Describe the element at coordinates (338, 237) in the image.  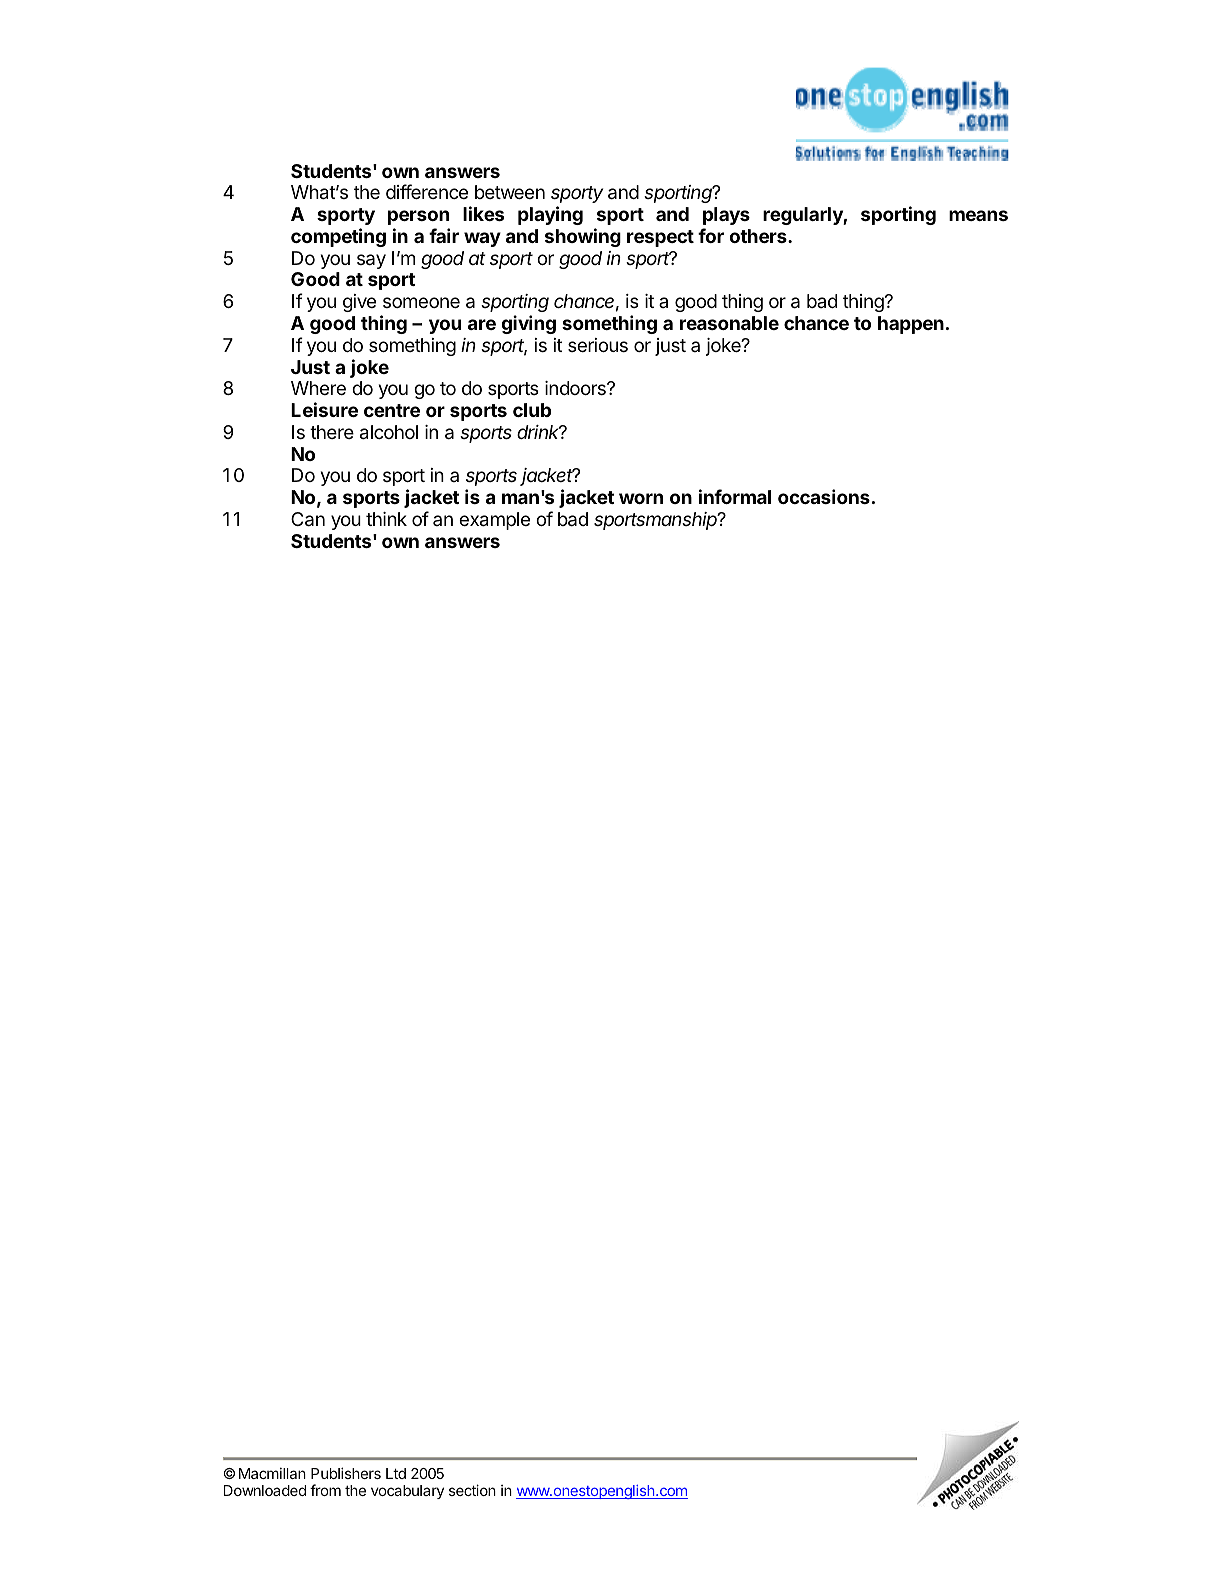
I see `competing` at that location.
